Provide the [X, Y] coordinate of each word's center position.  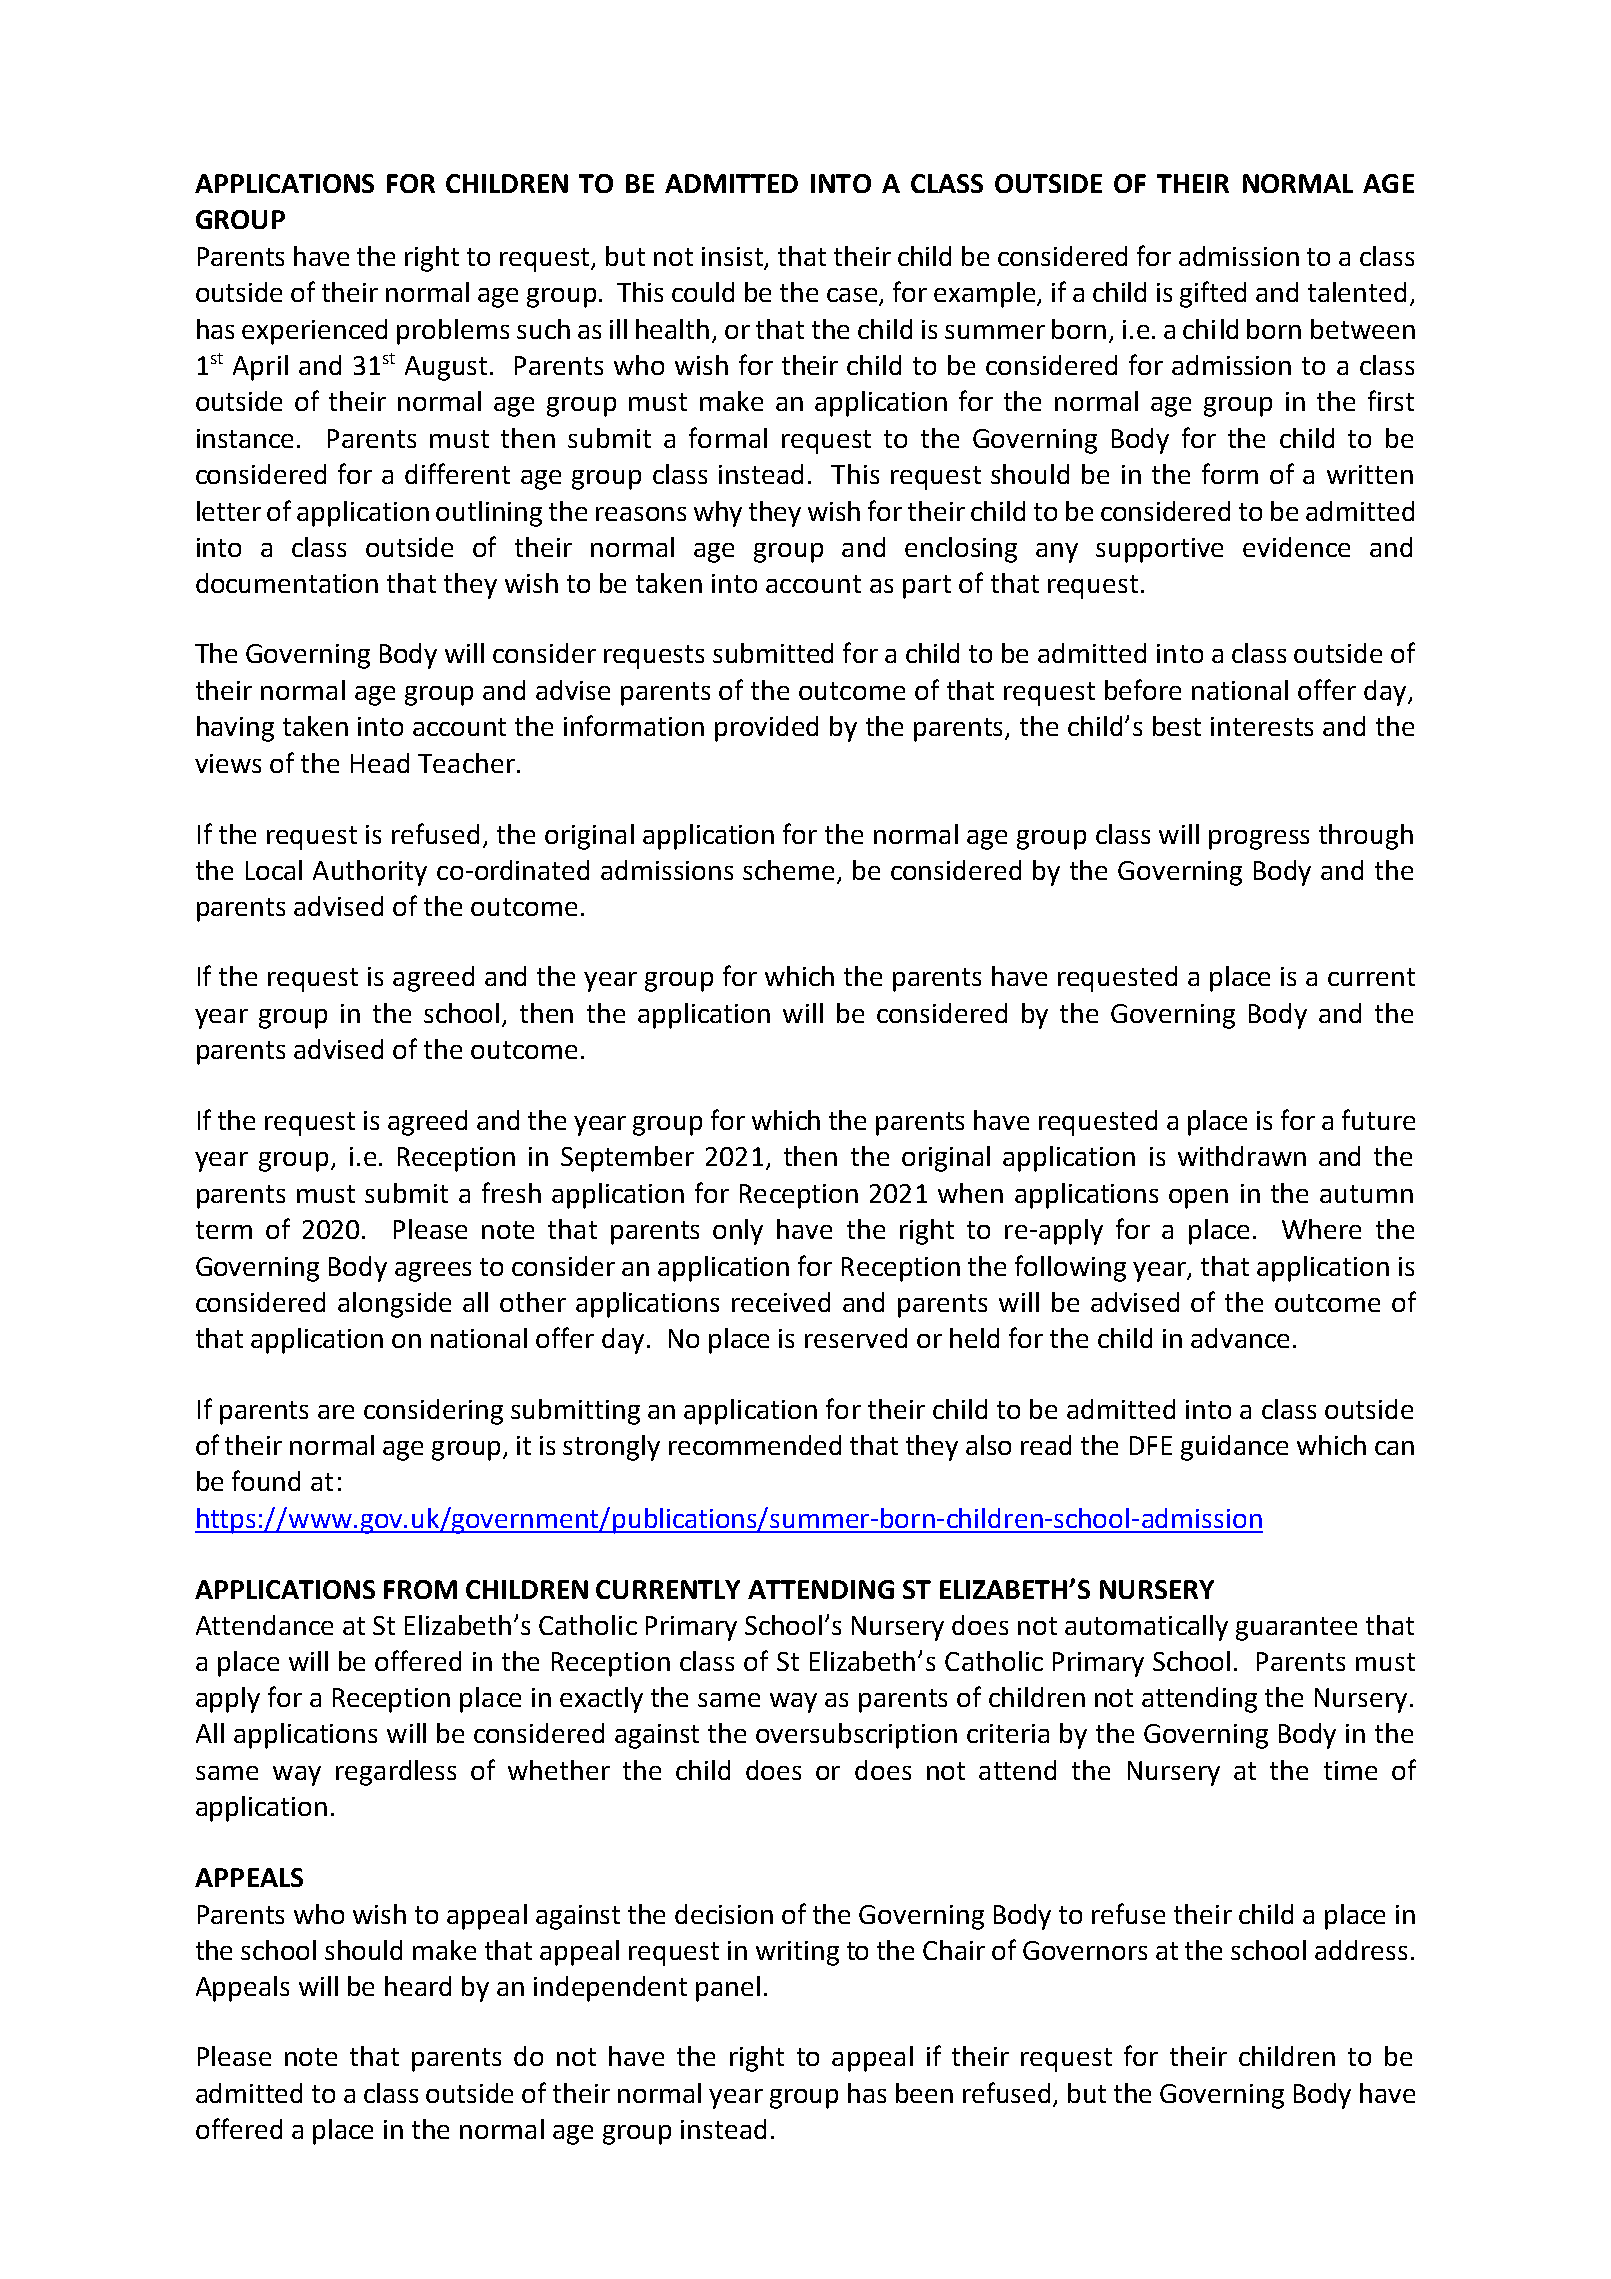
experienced [314, 332]
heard [418, 1986]
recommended [755, 1445]
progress [1259, 840]
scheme [790, 871]
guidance [1234, 1448]
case [853, 296]
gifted [1213, 294]
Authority [370, 873]
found [266, 1480]
